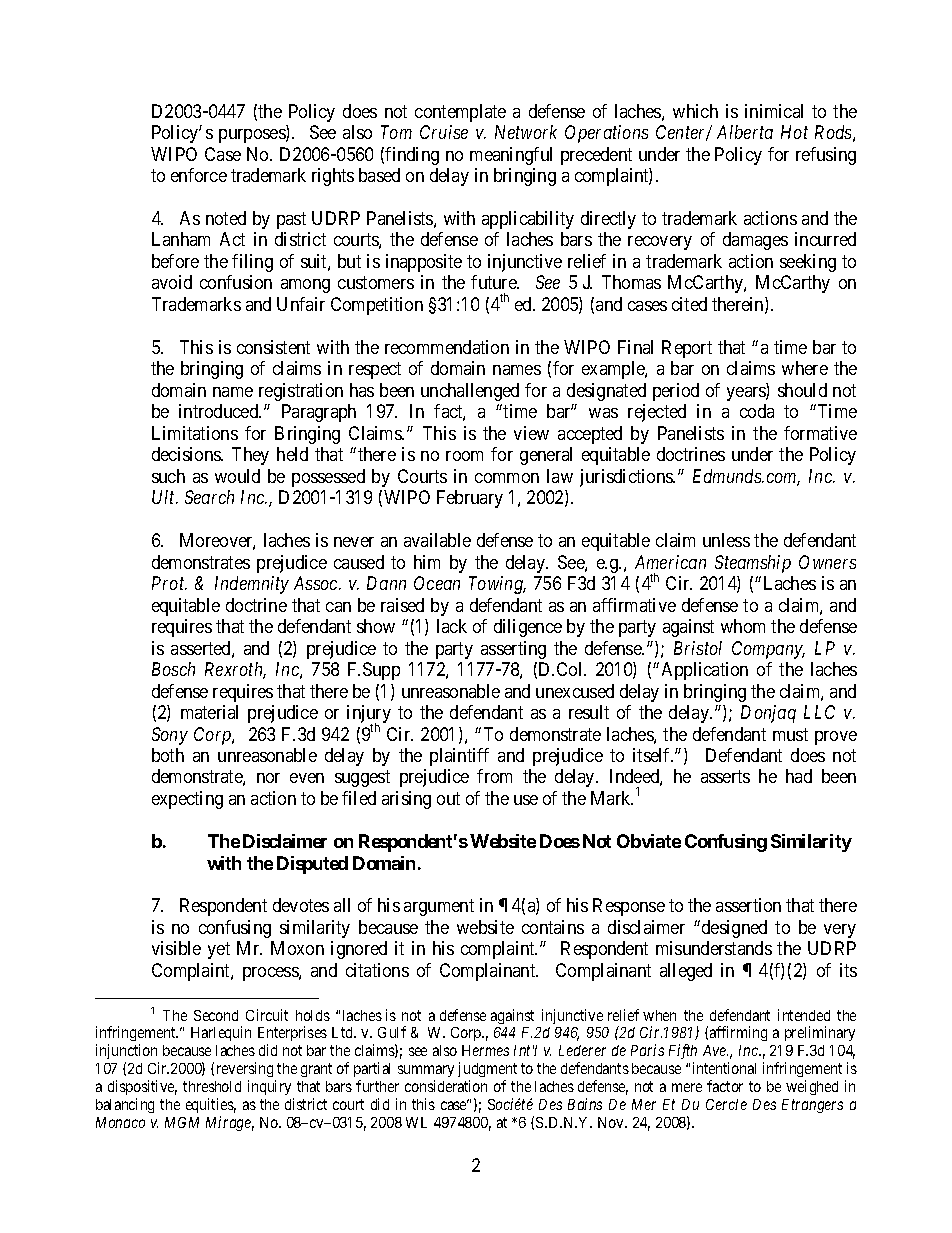 This screenshot has height=1233, width=952. I want to click on intentional, so click(724, 1068).
